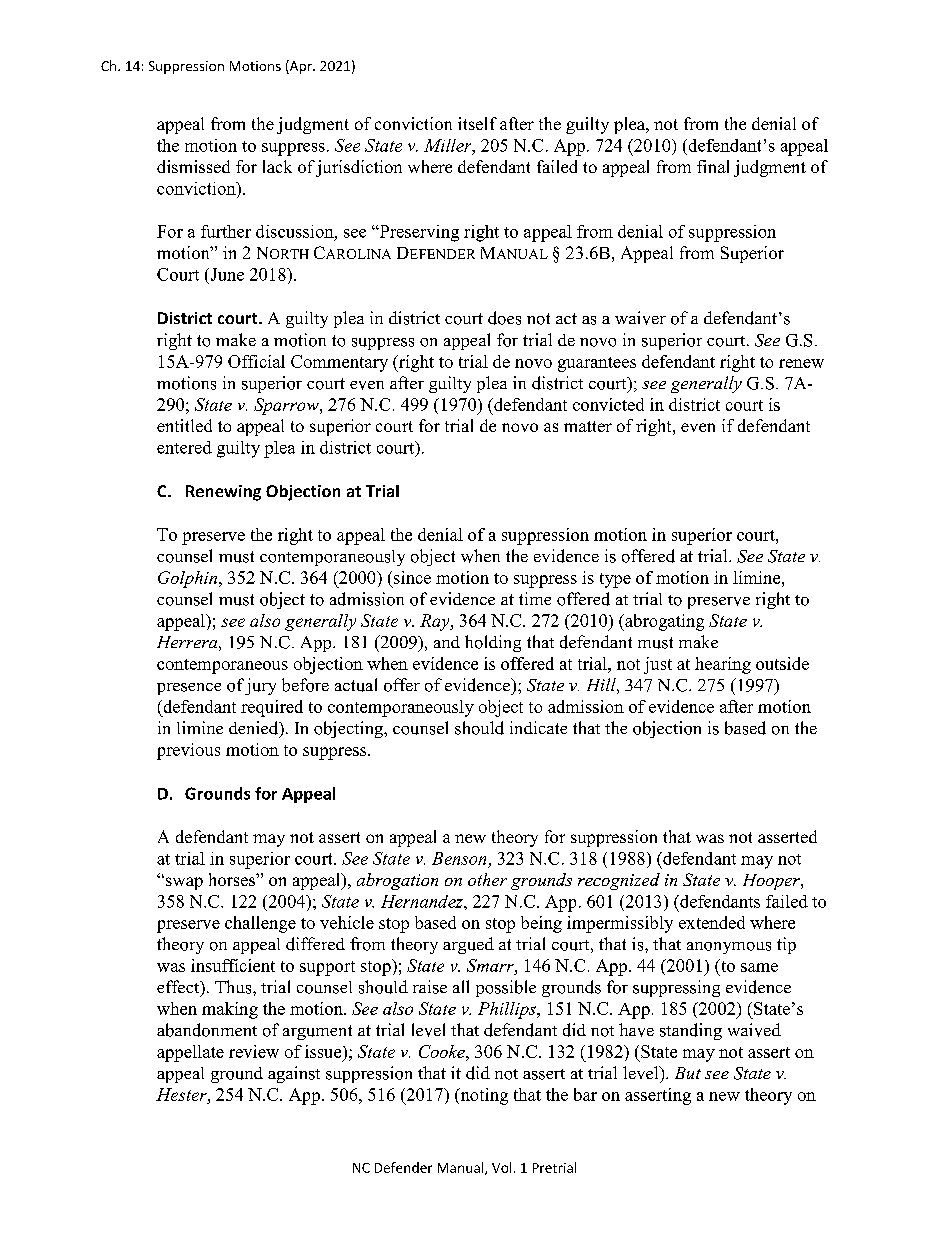 Image resolution: width=952 pixels, height=1233 pixels. Describe the element at coordinates (615, 580) in the image. I see `type` at that location.
